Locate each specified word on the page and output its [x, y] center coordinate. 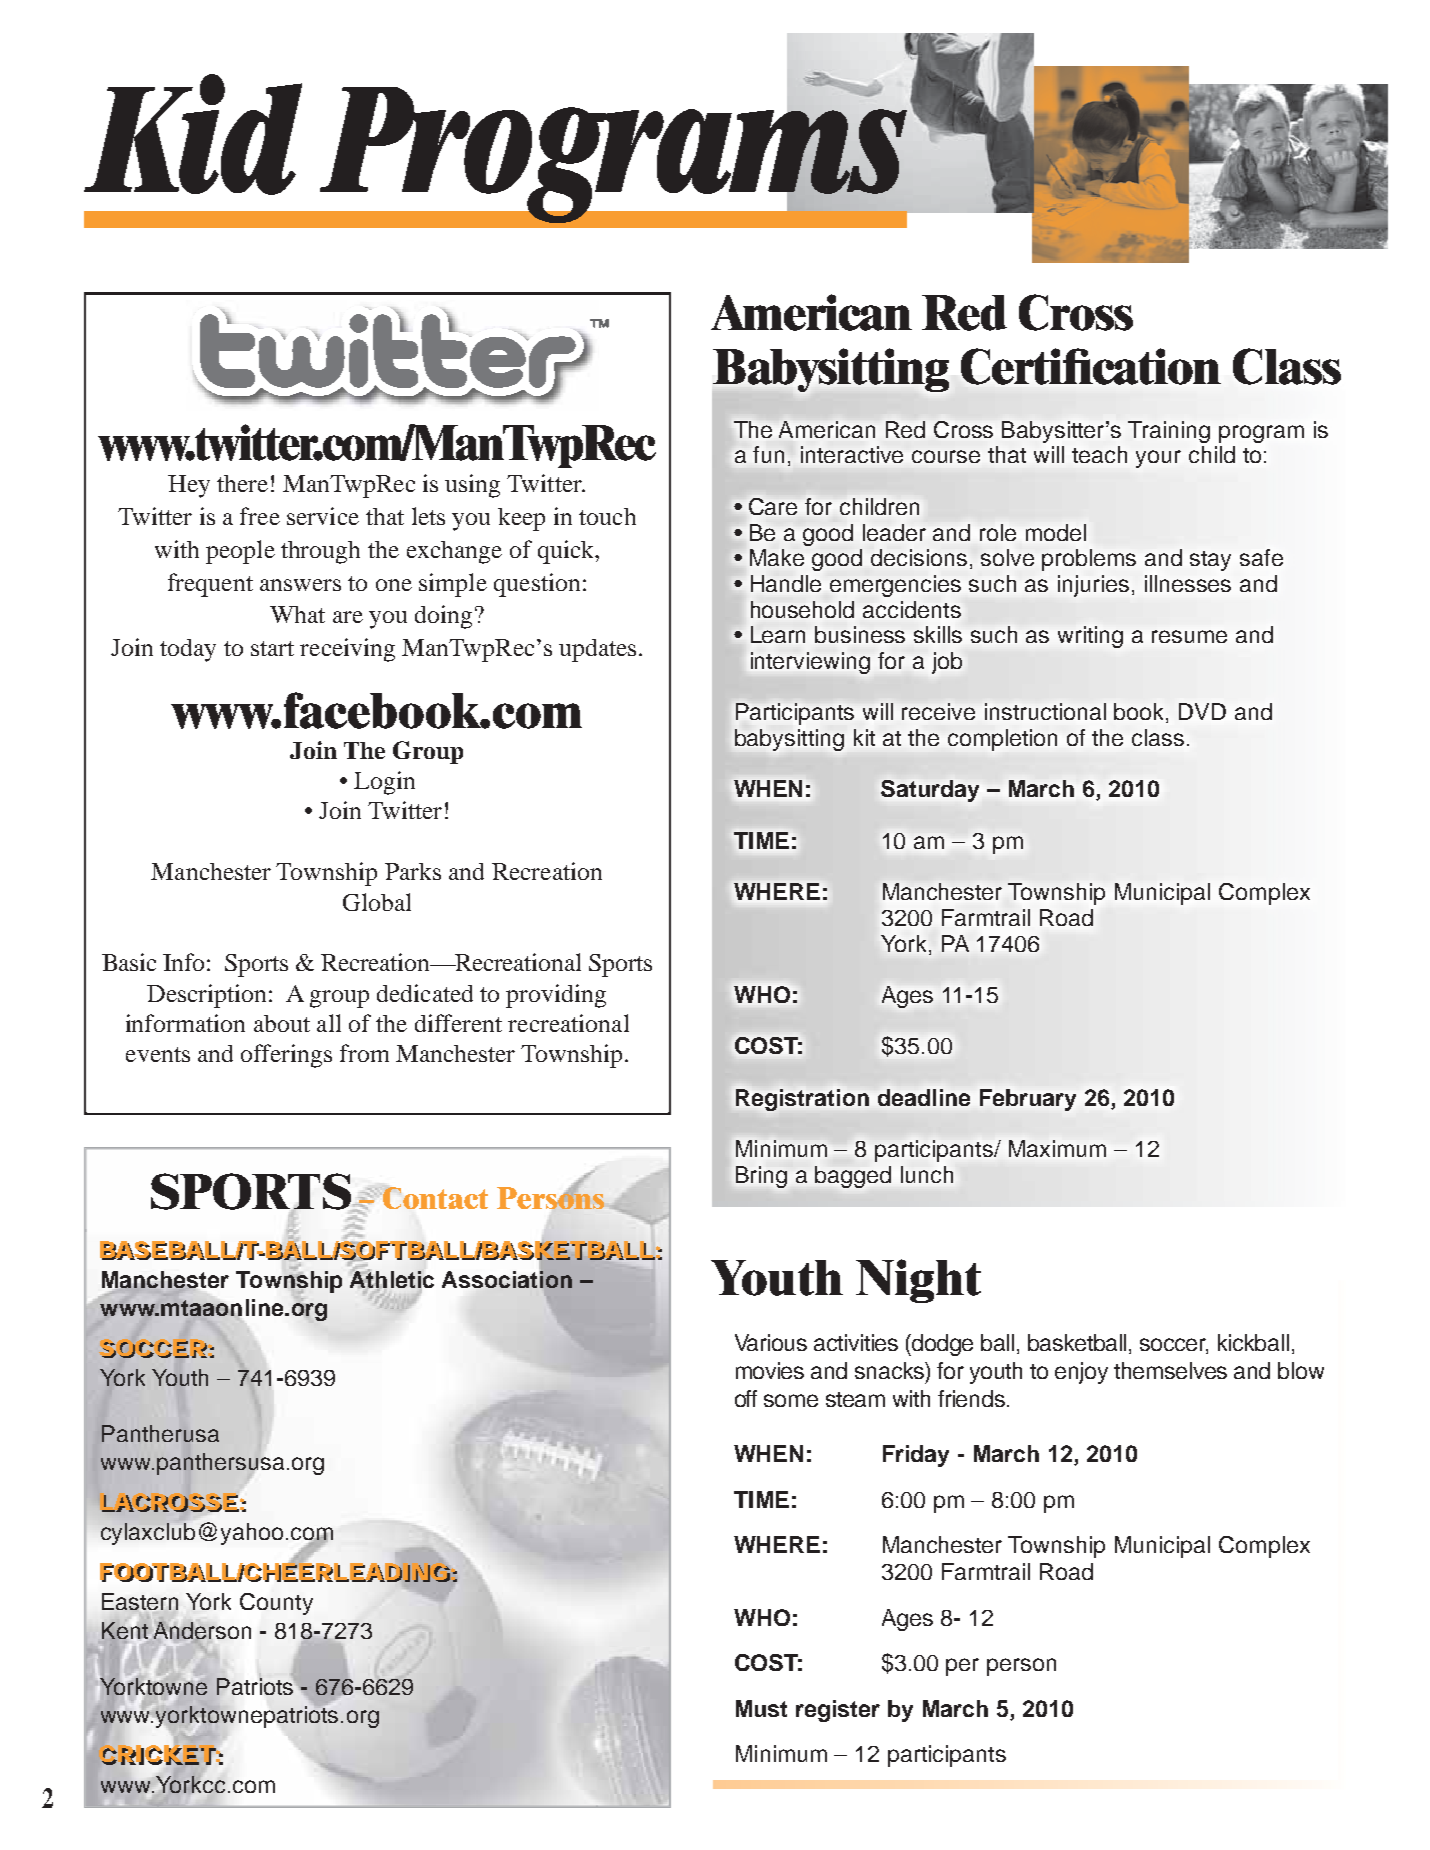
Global [377, 902]
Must [761, 1708]
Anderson [202, 1630]
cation [1156, 366]
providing [556, 996]
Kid [193, 134]
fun [768, 454]
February [1028, 1100]
